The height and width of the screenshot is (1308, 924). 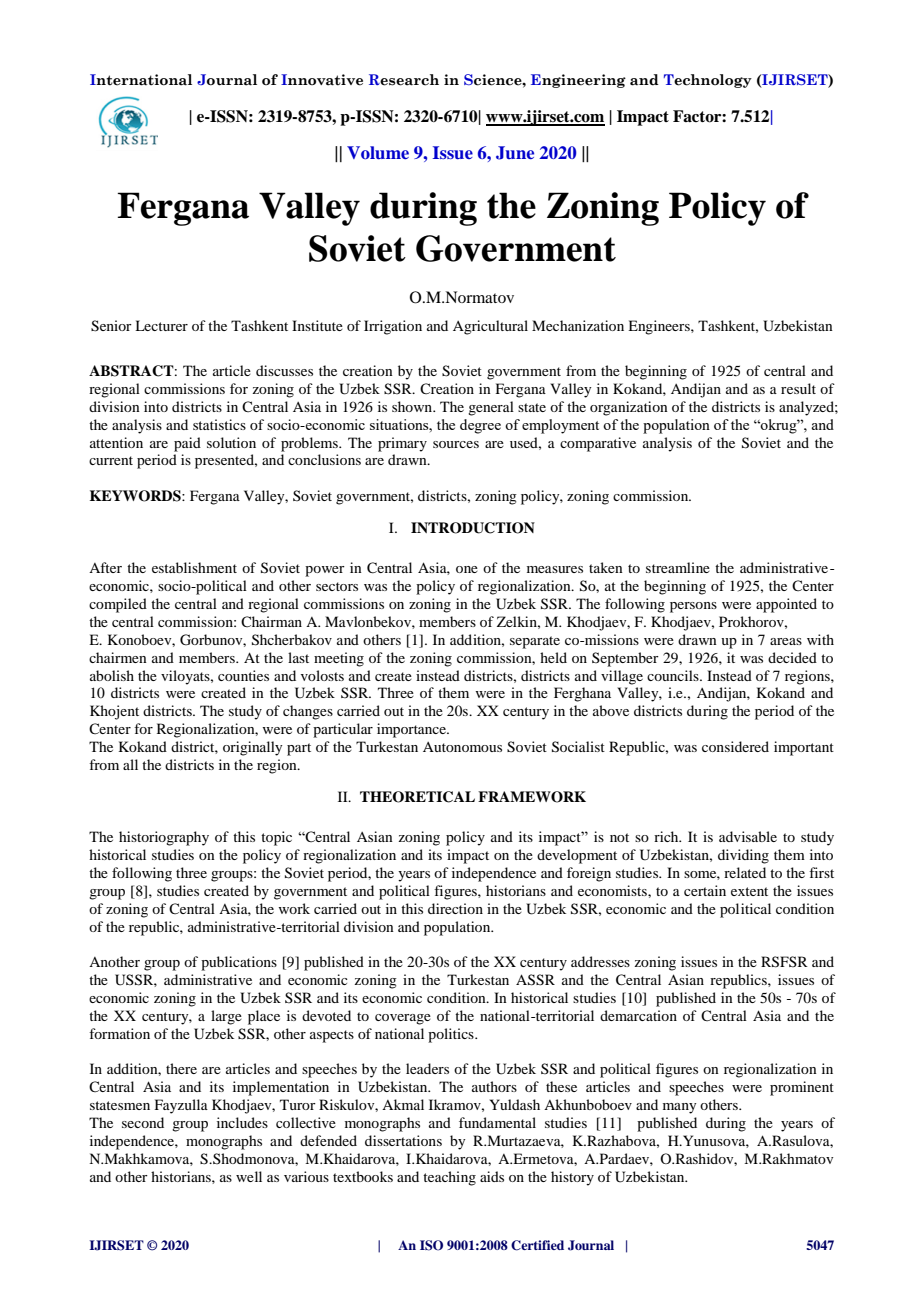 What do you see at coordinates (187, 444) in the screenshot?
I see `paid` at bounding box center [187, 444].
